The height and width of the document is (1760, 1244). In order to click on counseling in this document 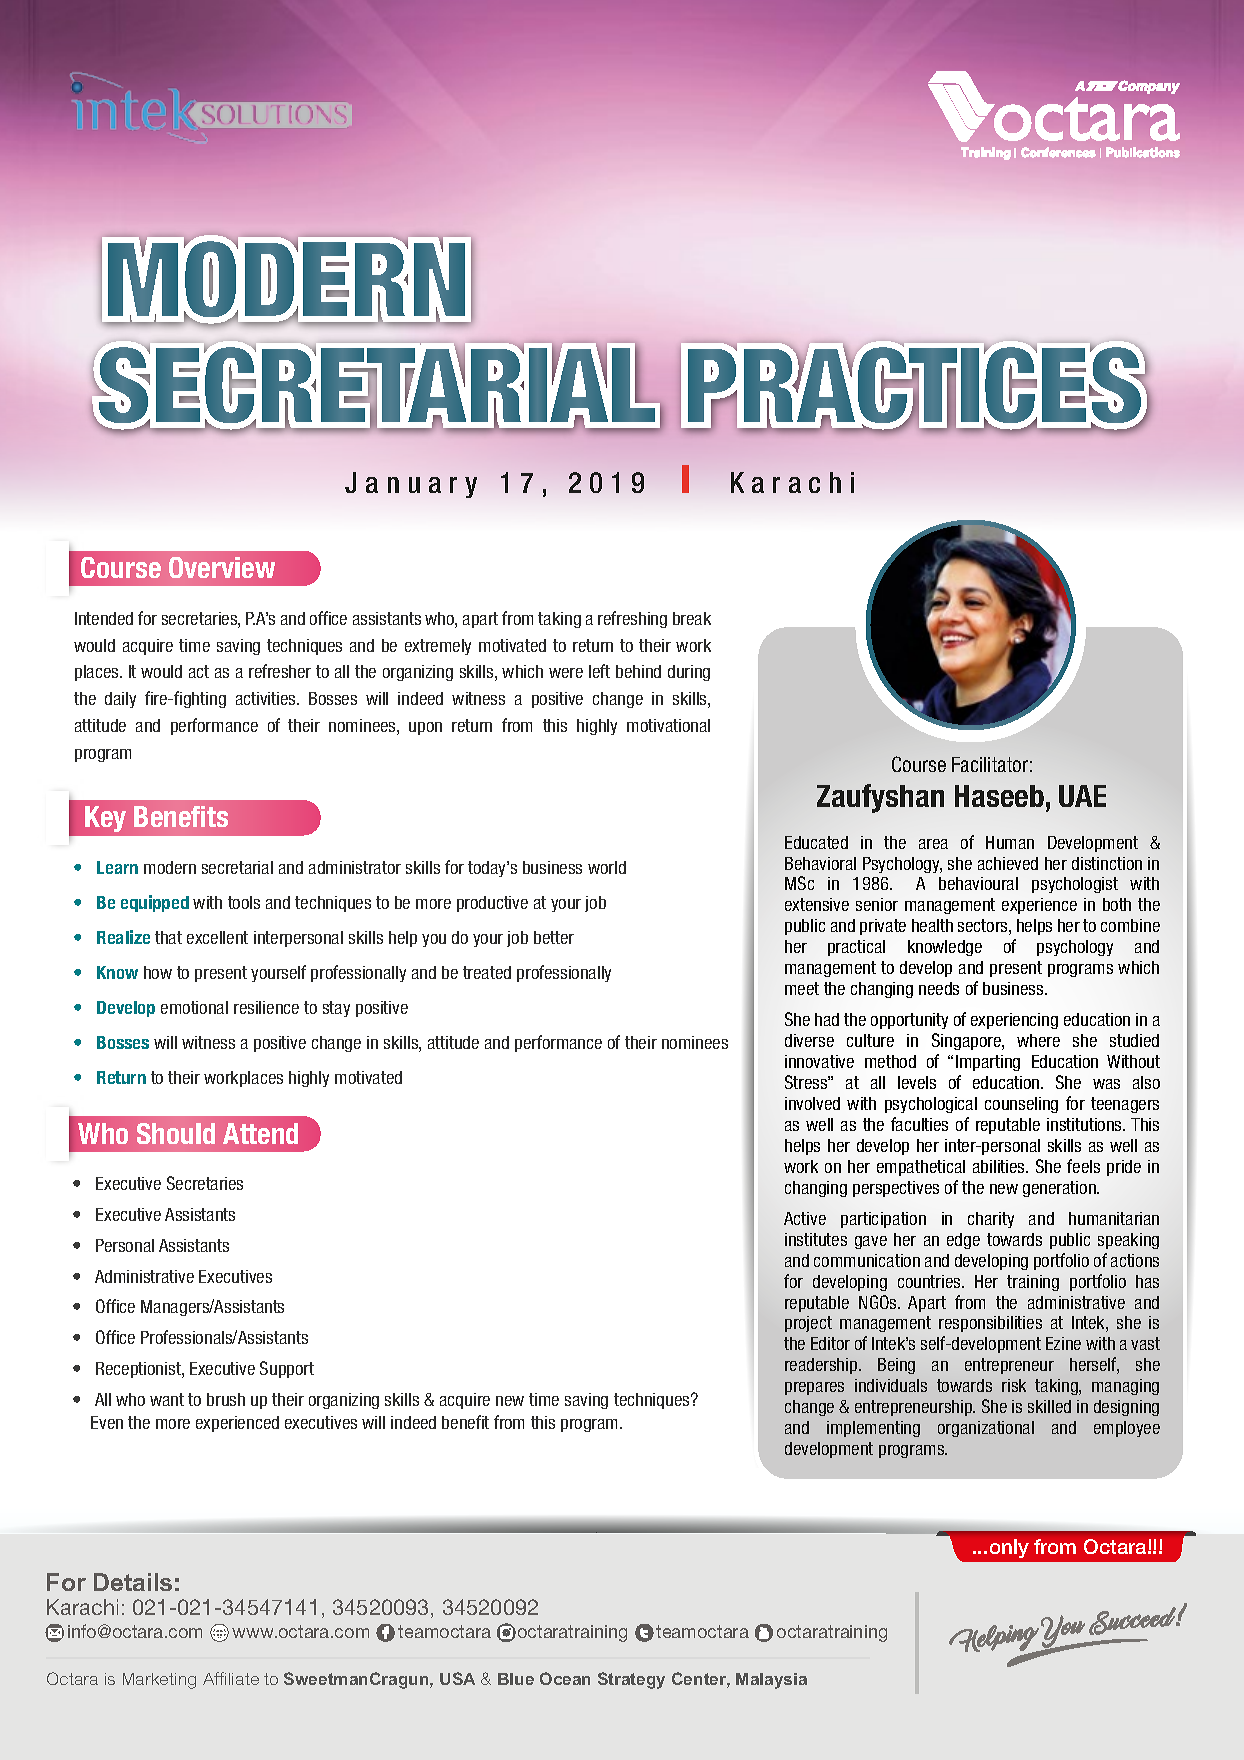, I will do `click(1021, 1105)`.
